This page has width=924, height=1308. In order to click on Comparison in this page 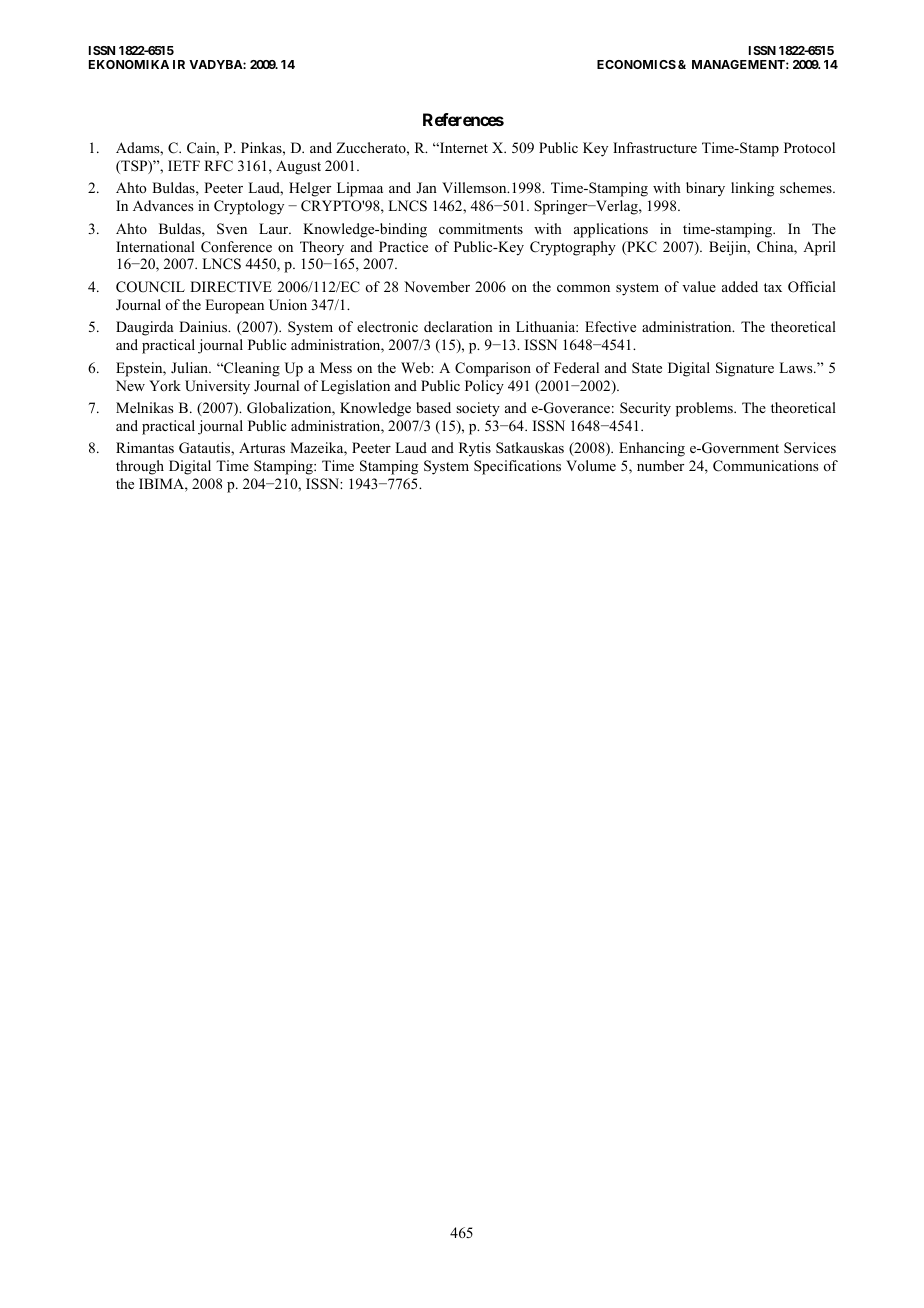, I will do `click(493, 369)`.
